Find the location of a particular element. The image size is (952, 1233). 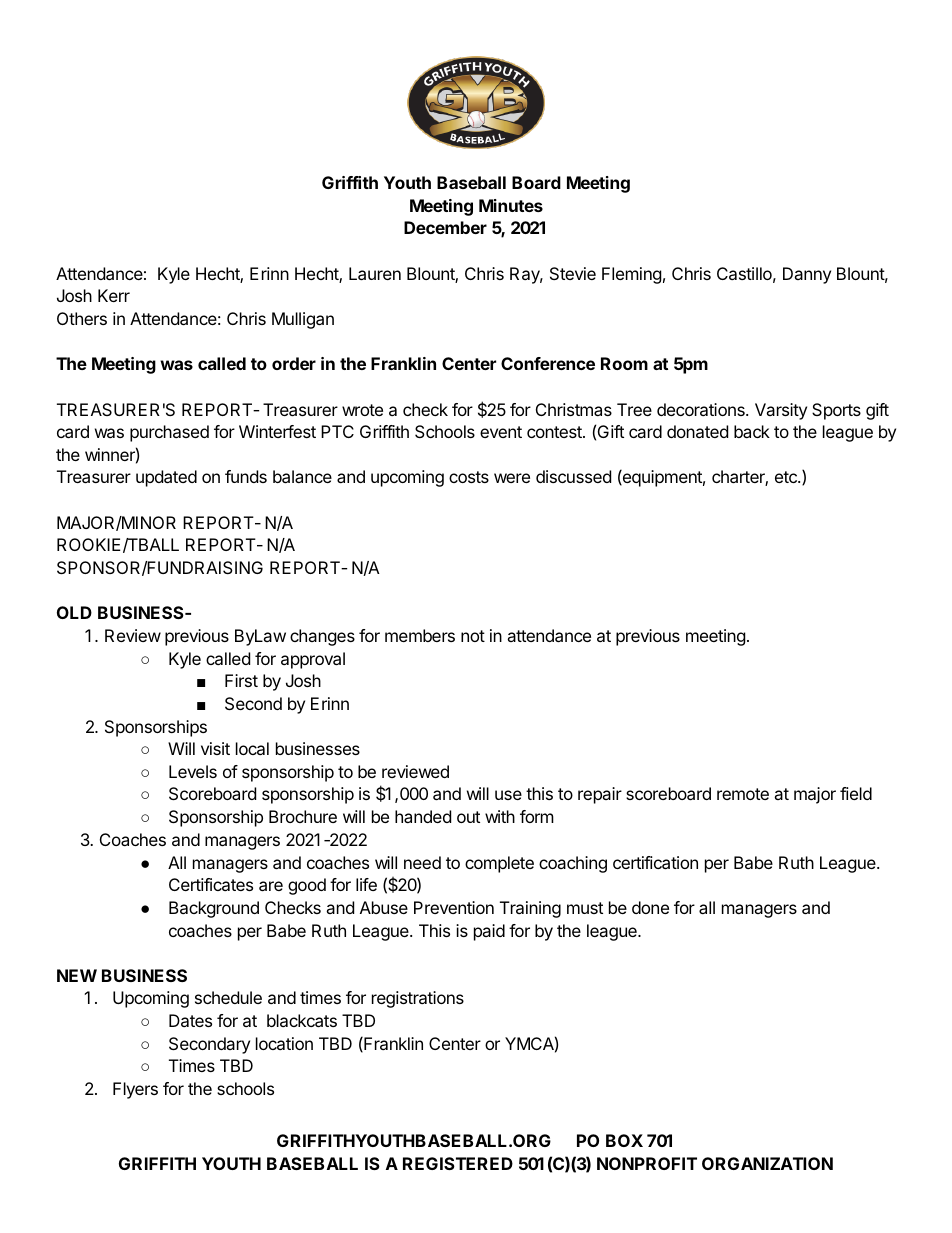

remote is located at coordinates (743, 794).
